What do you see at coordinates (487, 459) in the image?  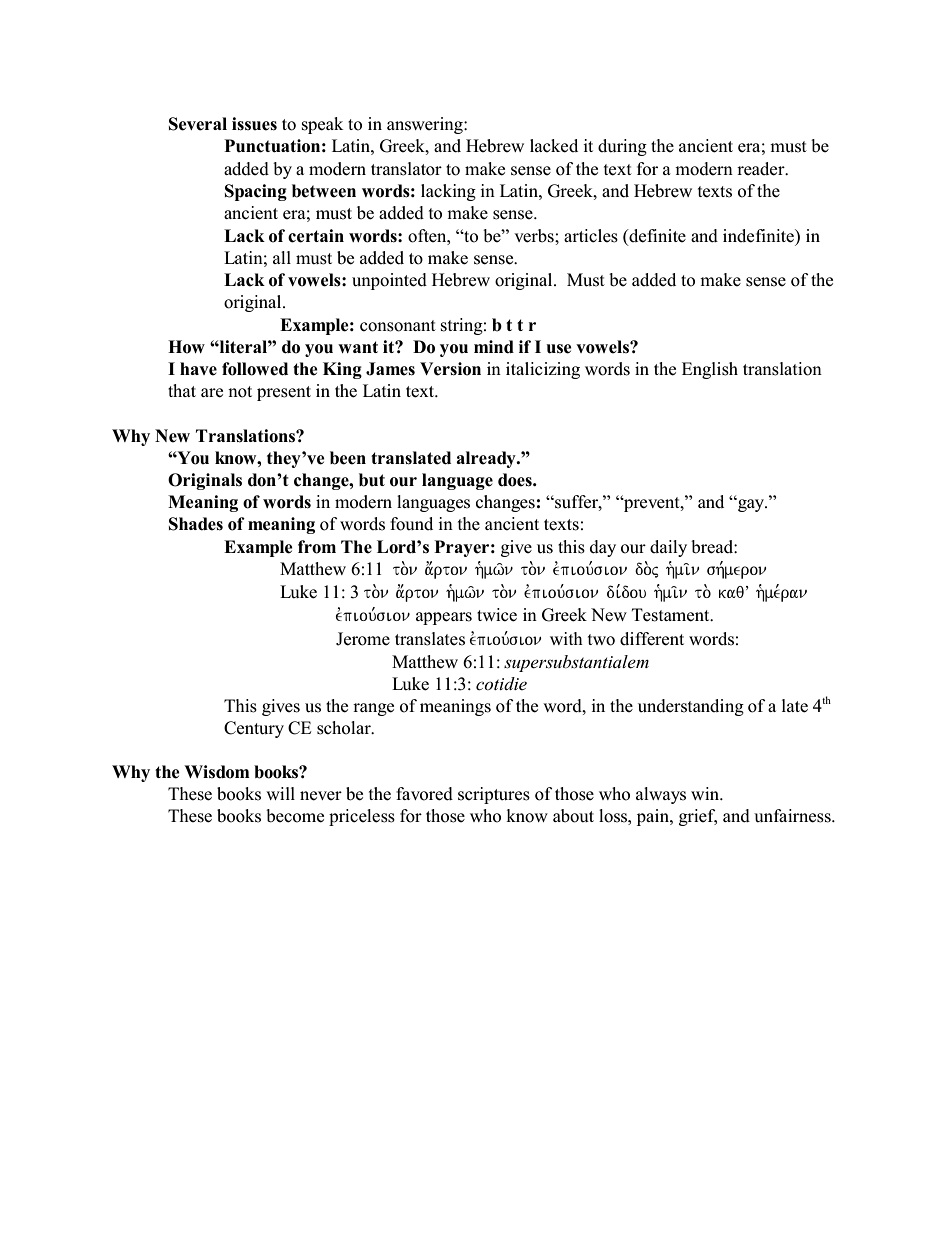 I see `already` at bounding box center [487, 459].
